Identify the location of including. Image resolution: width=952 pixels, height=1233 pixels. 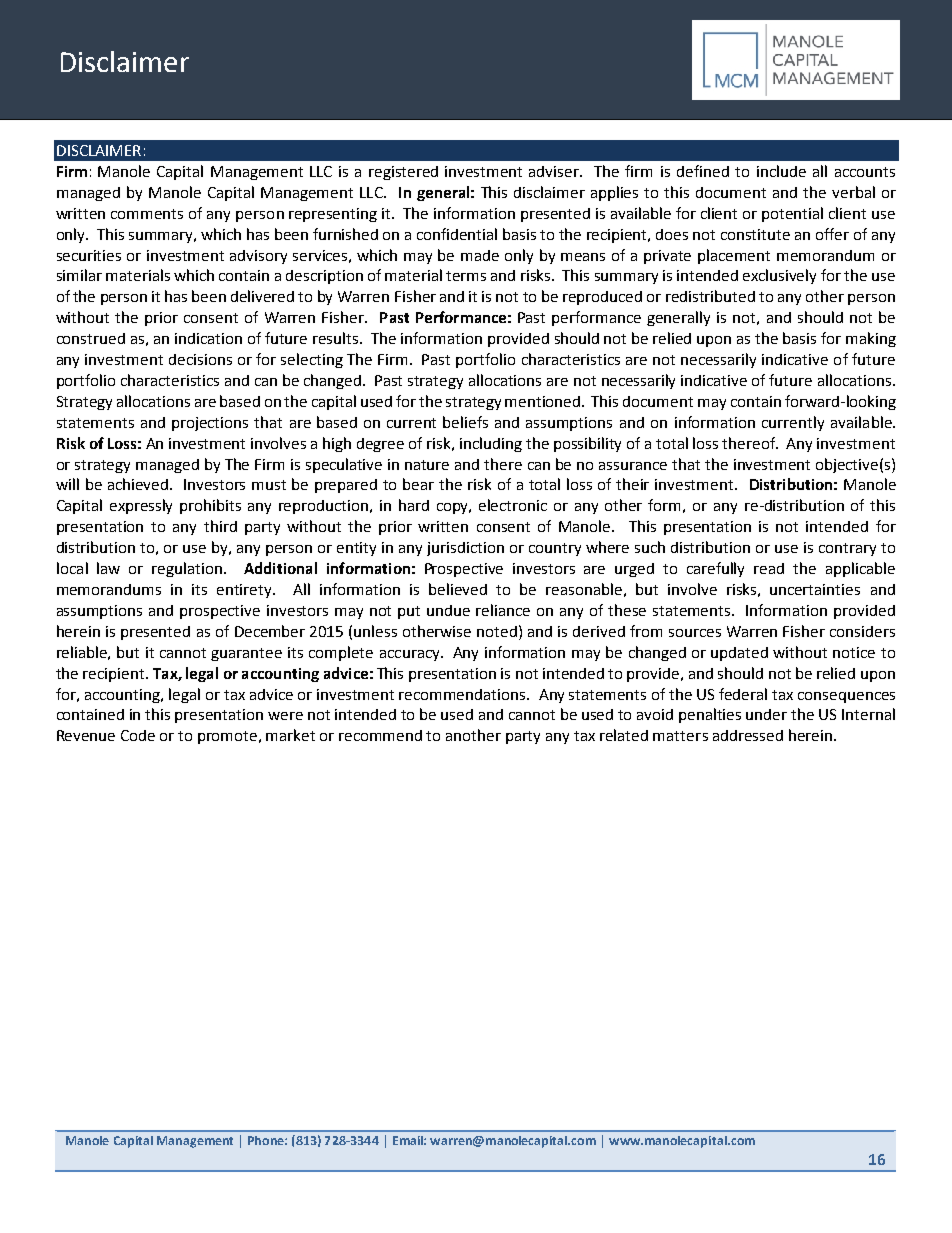
(491, 444).
